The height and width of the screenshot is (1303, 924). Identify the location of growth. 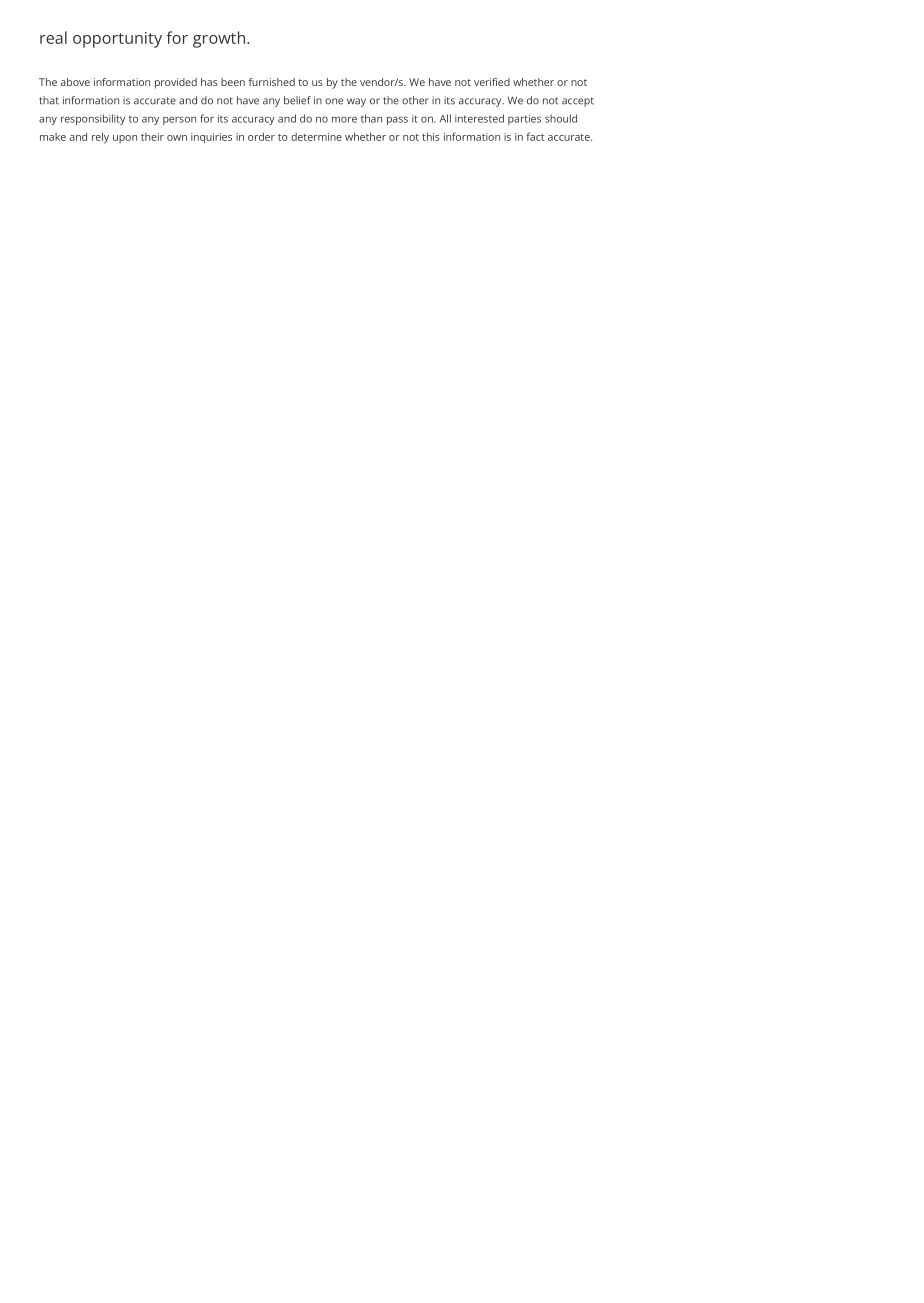
(220, 39).
